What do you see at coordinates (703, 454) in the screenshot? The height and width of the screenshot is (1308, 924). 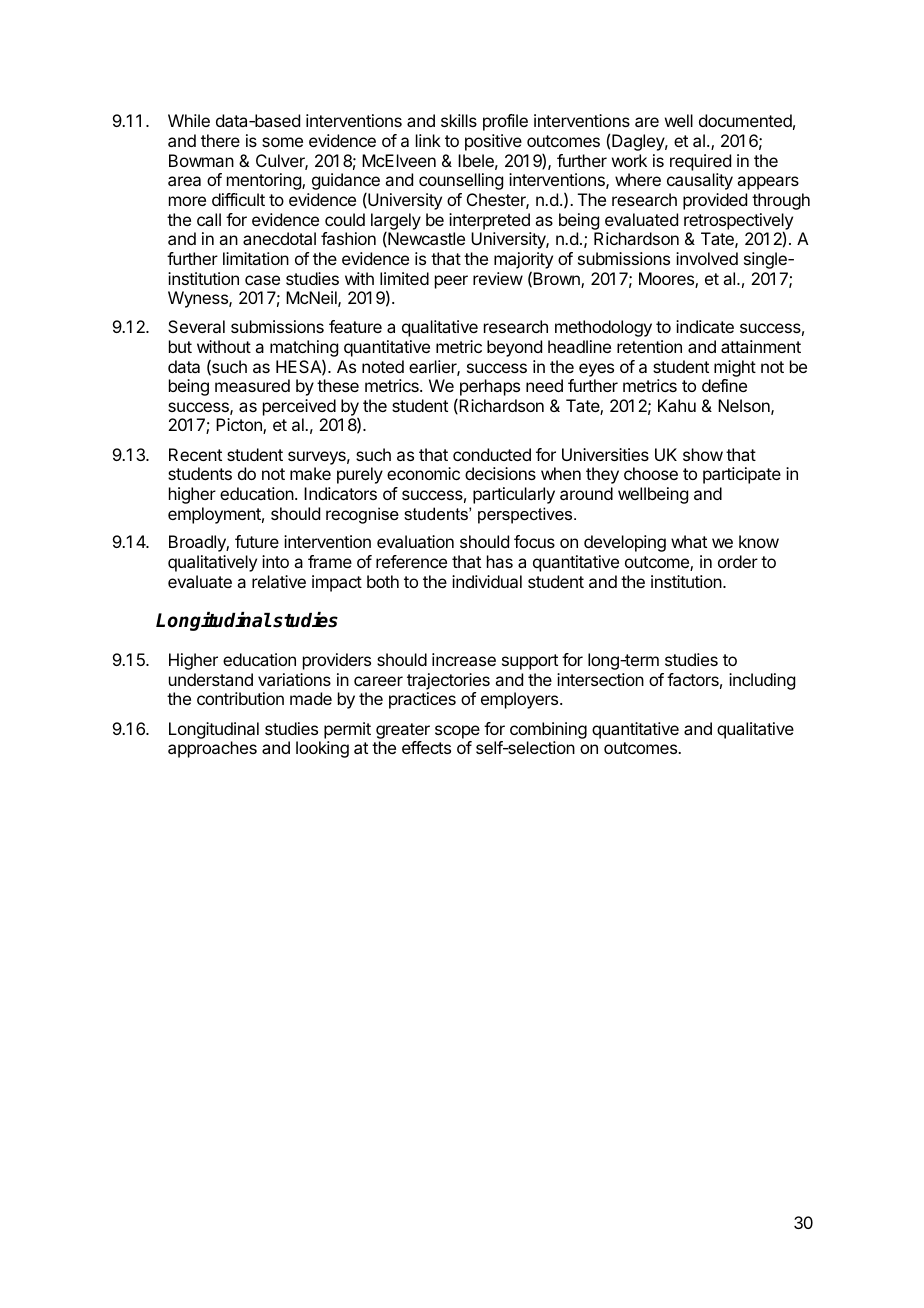 I see `show` at bounding box center [703, 454].
